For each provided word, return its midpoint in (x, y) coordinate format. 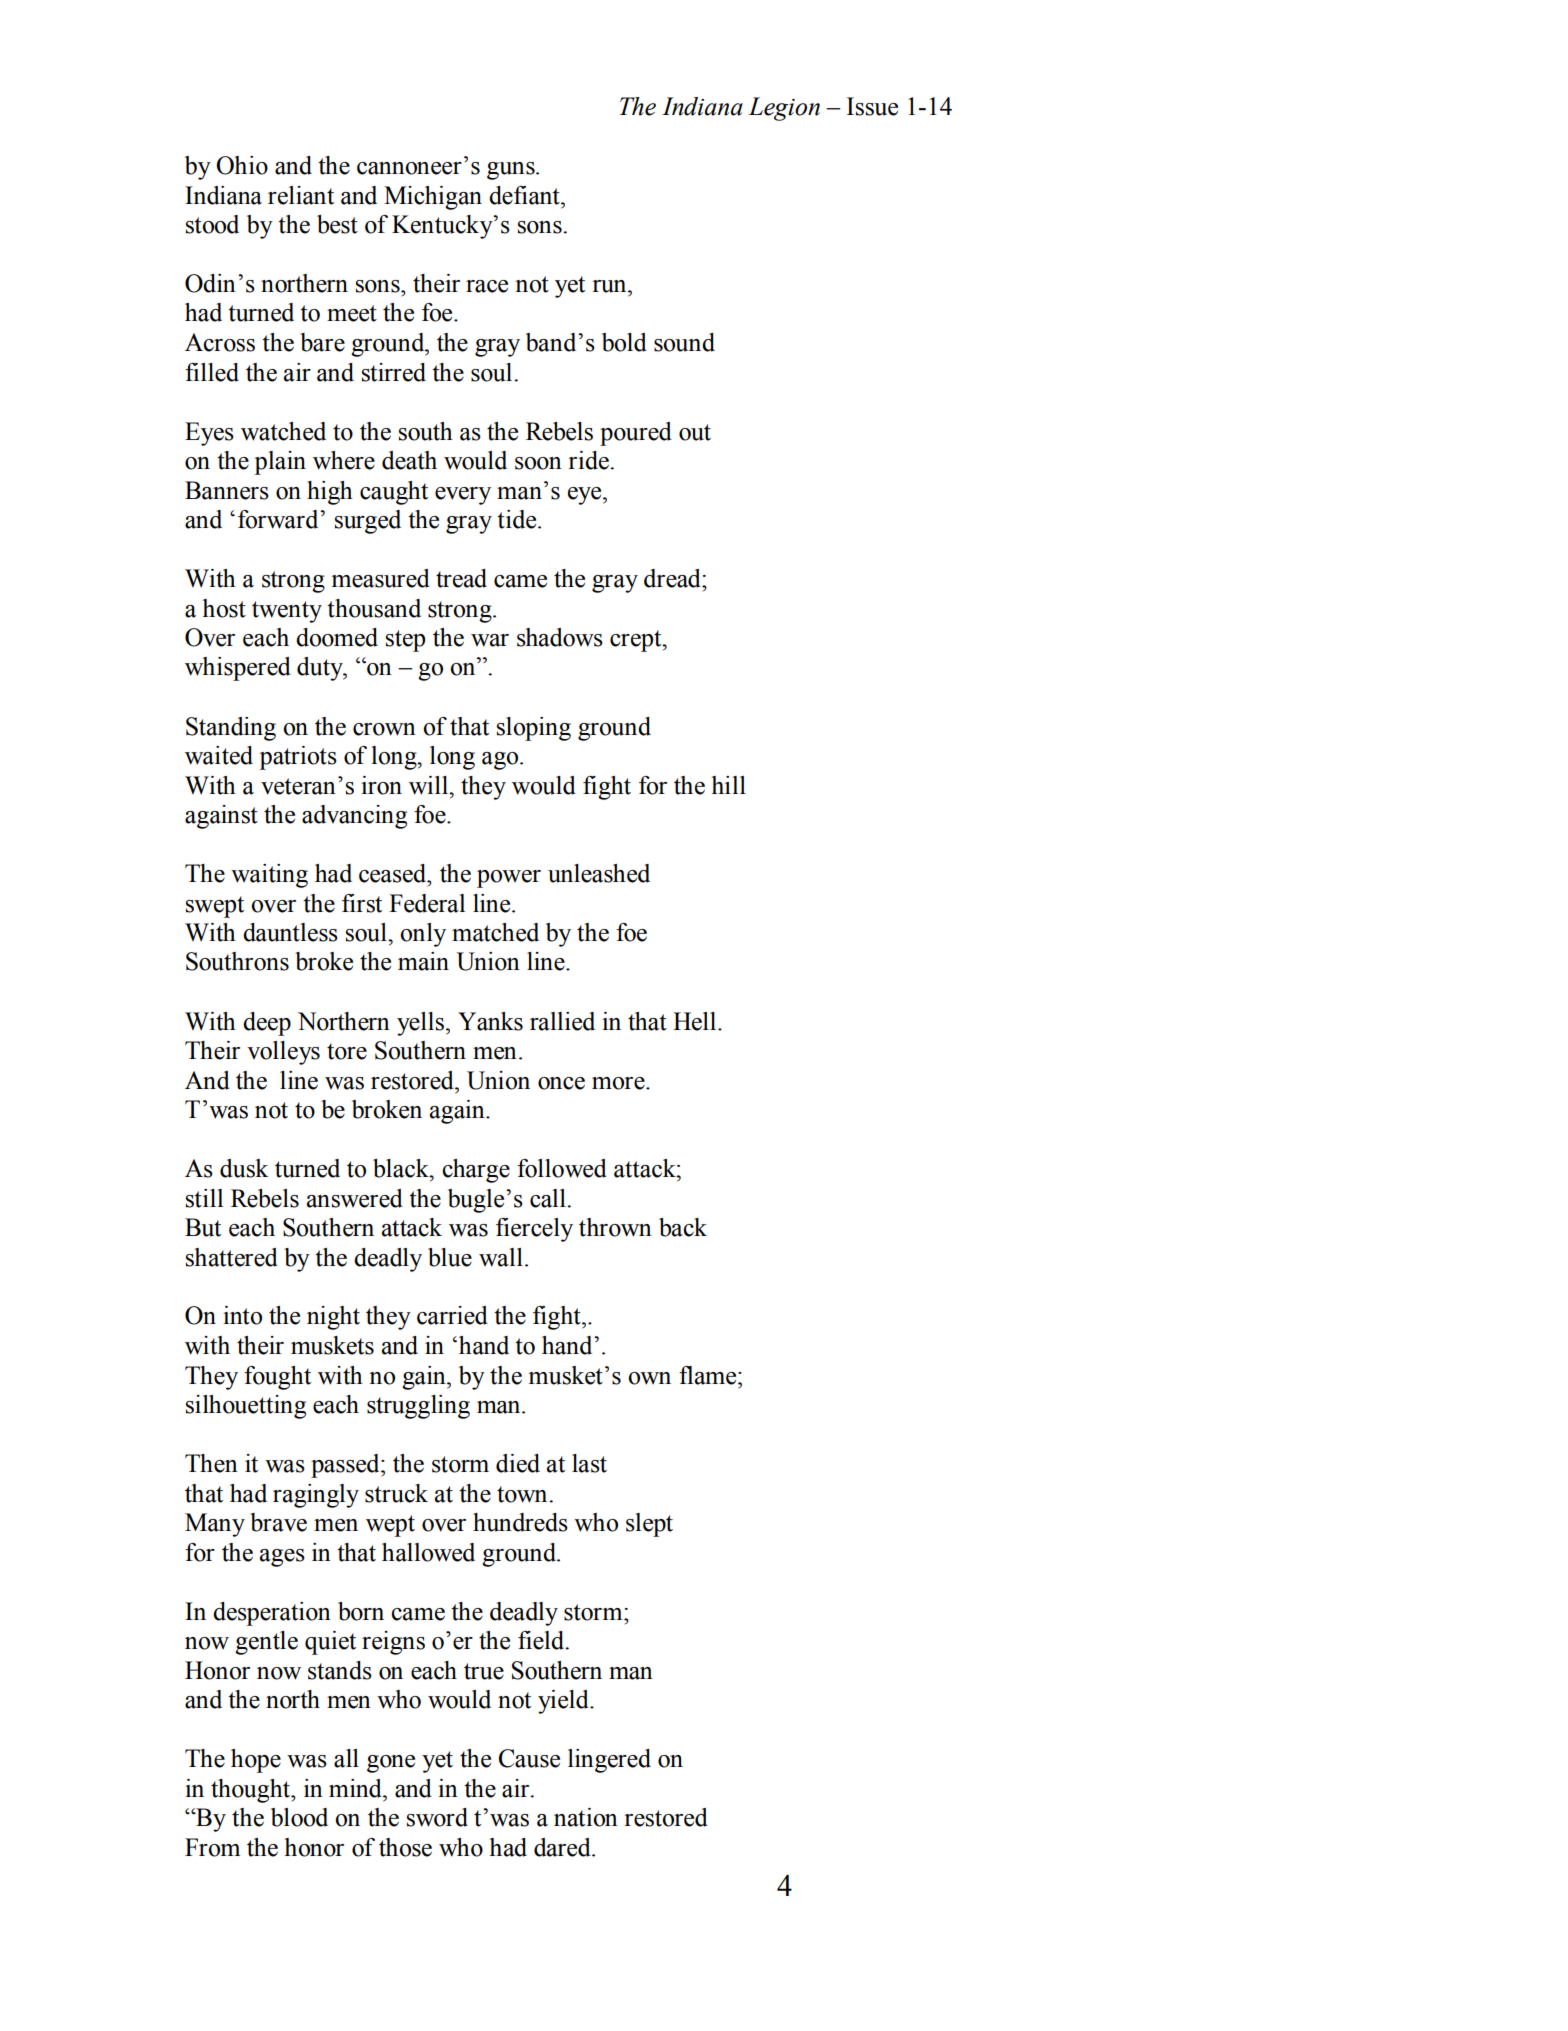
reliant (301, 195)
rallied (562, 1021)
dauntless (290, 932)
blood (299, 1817)
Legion (784, 109)
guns (512, 171)
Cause (529, 1758)
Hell (696, 1021)
